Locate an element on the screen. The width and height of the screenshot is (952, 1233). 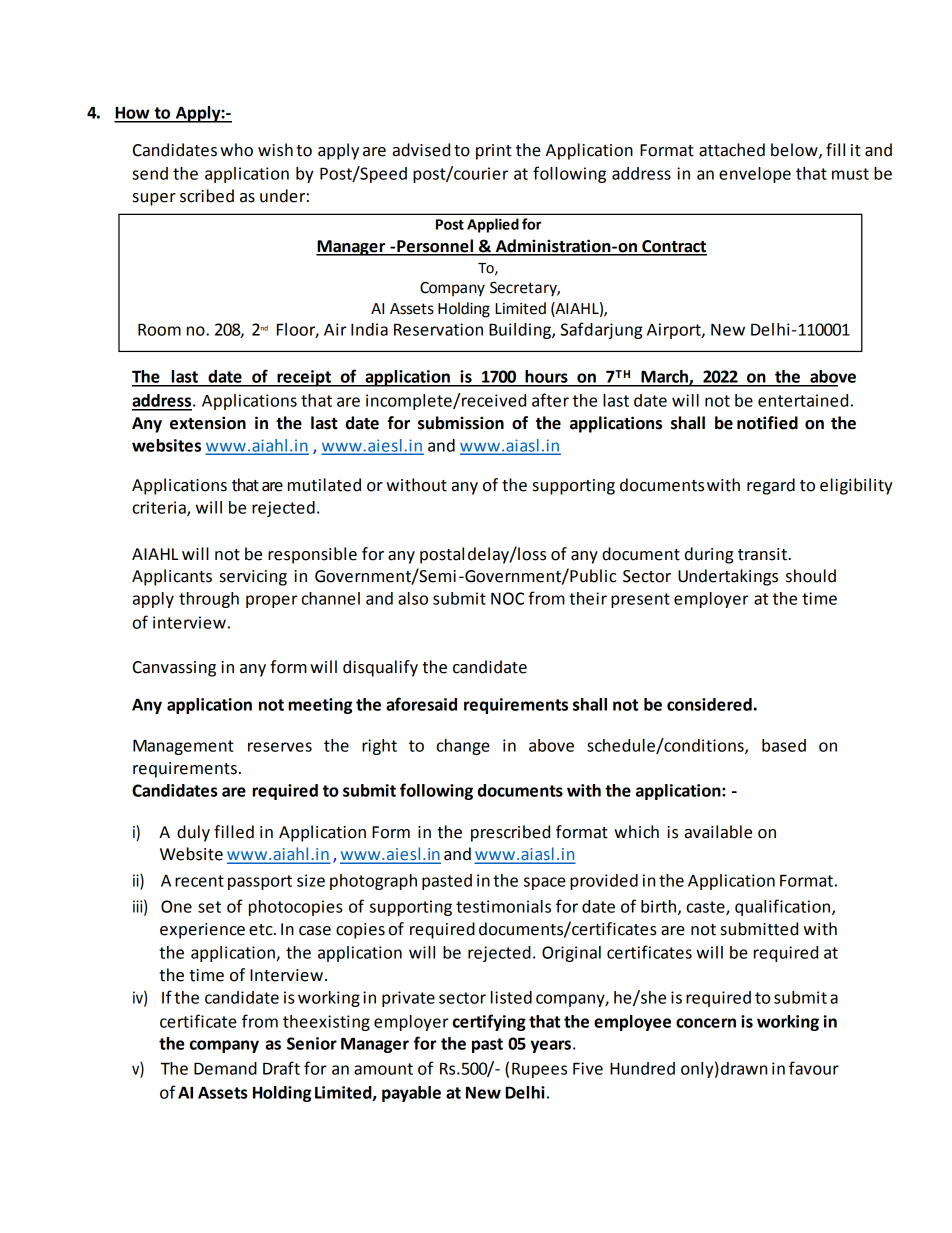
print is located at coordinates (494, 152).
